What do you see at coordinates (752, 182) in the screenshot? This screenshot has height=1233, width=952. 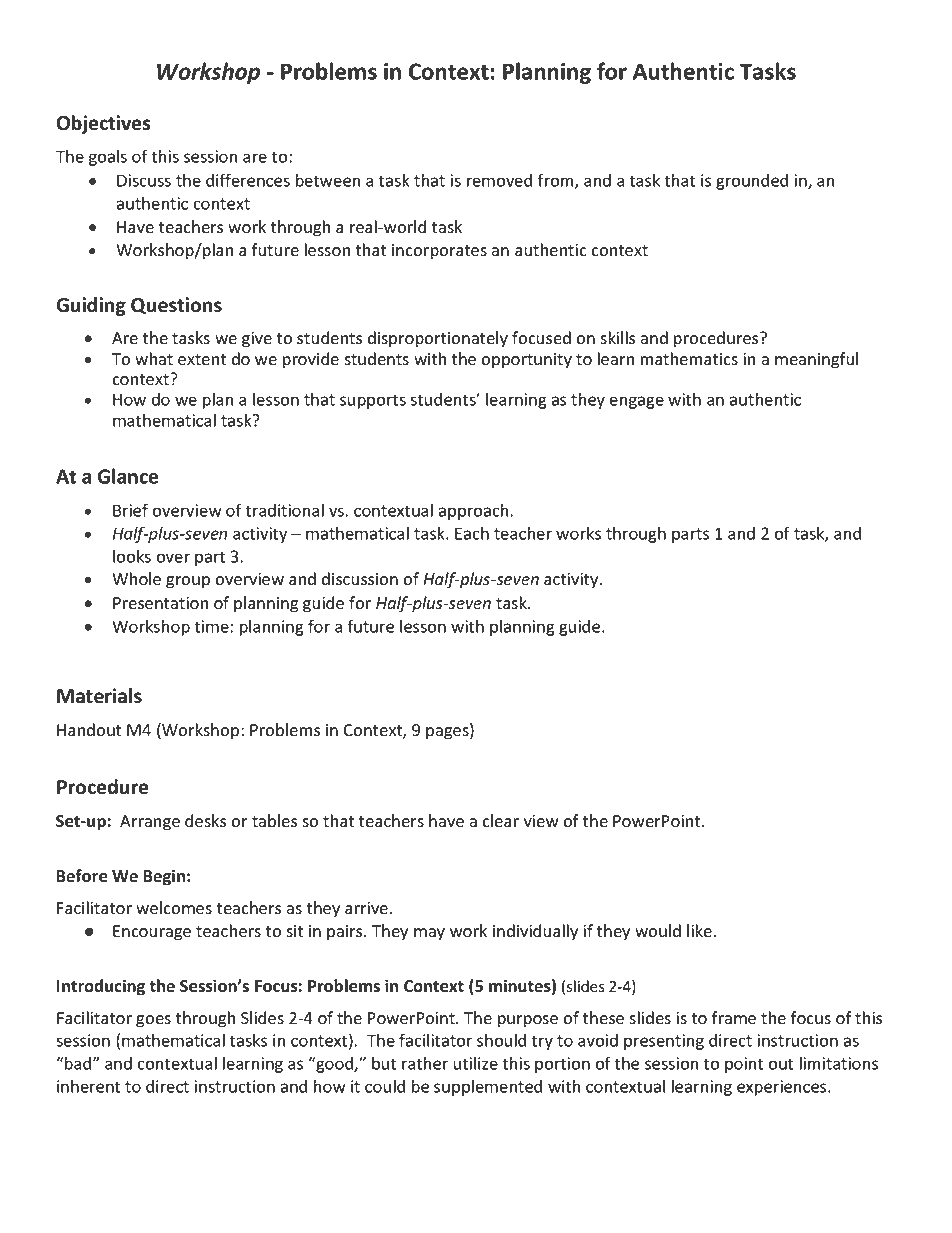 I see `grounded` at bounding box center [752, 182].
